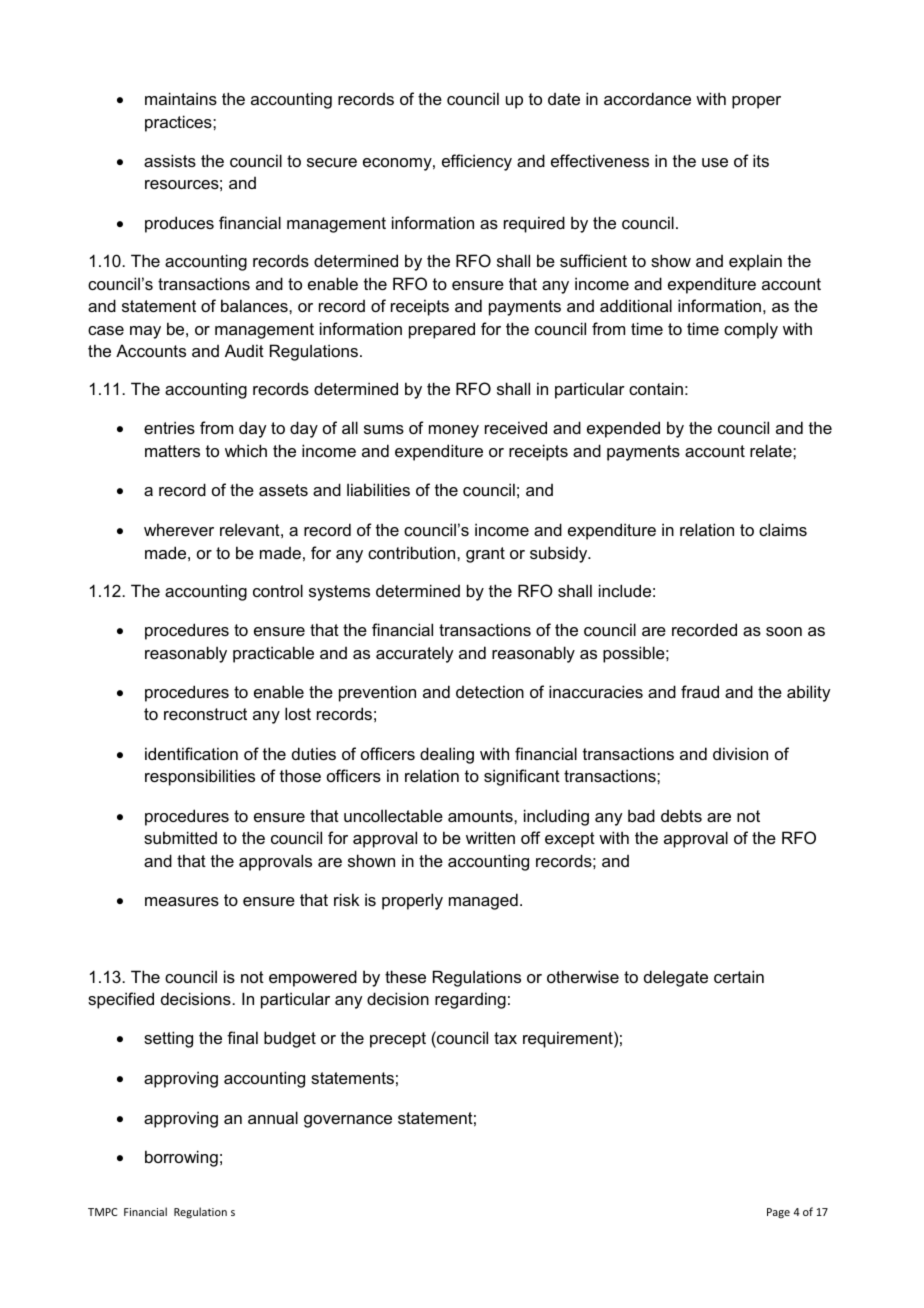 The image size is (924, 1308). Describe the element at coordinates (481, 816) in the page. I see `amounts` at that location.
